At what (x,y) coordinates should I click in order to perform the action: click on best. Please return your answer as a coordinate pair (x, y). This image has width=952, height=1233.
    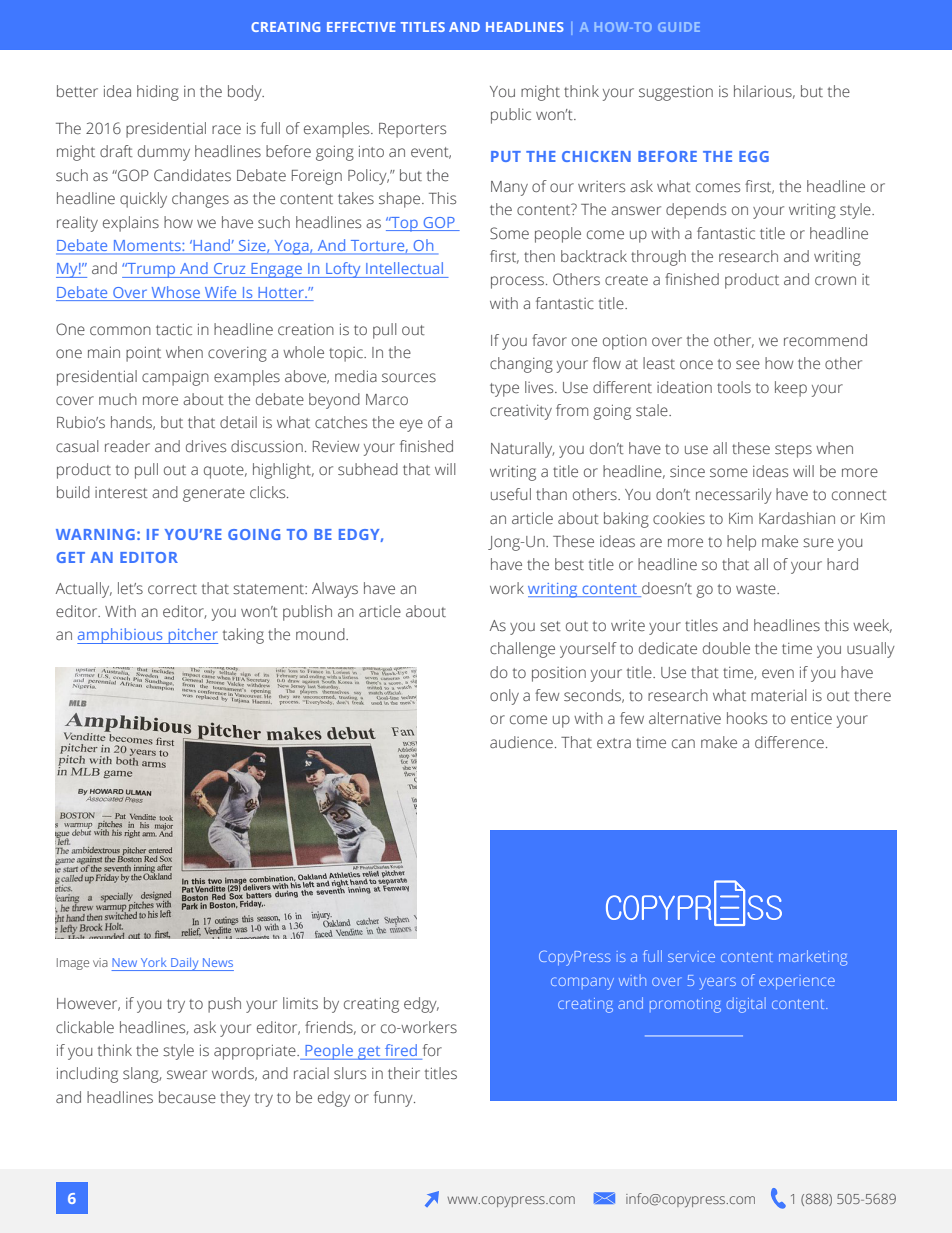
    Looking at the image, I should click on (569, 564).
